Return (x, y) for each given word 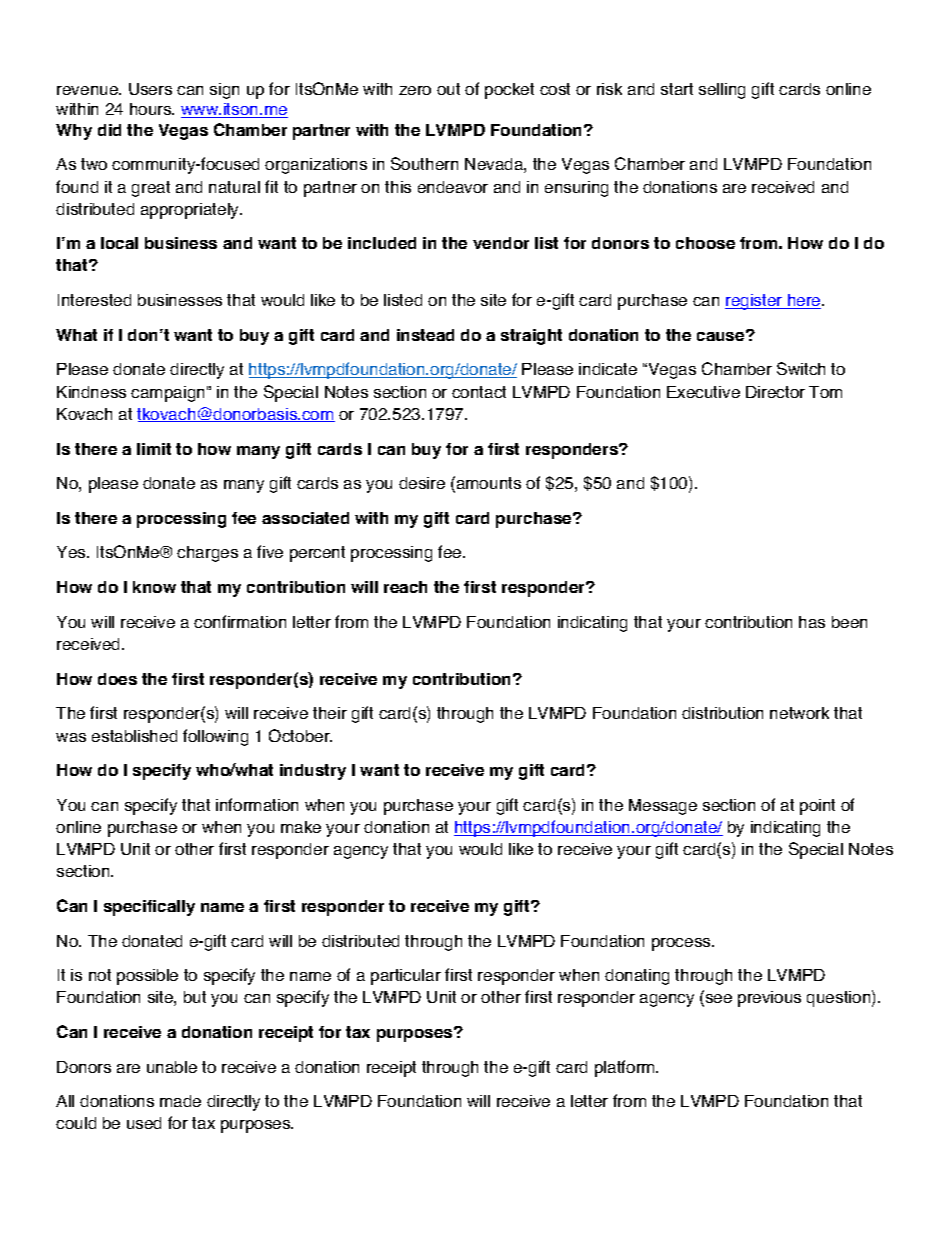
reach (405, 587)
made (180, 1101)
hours (152, 109)
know (154, 587)
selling (722, 91)
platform (626, 1068)
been (849, 622)
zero (415, 90)
